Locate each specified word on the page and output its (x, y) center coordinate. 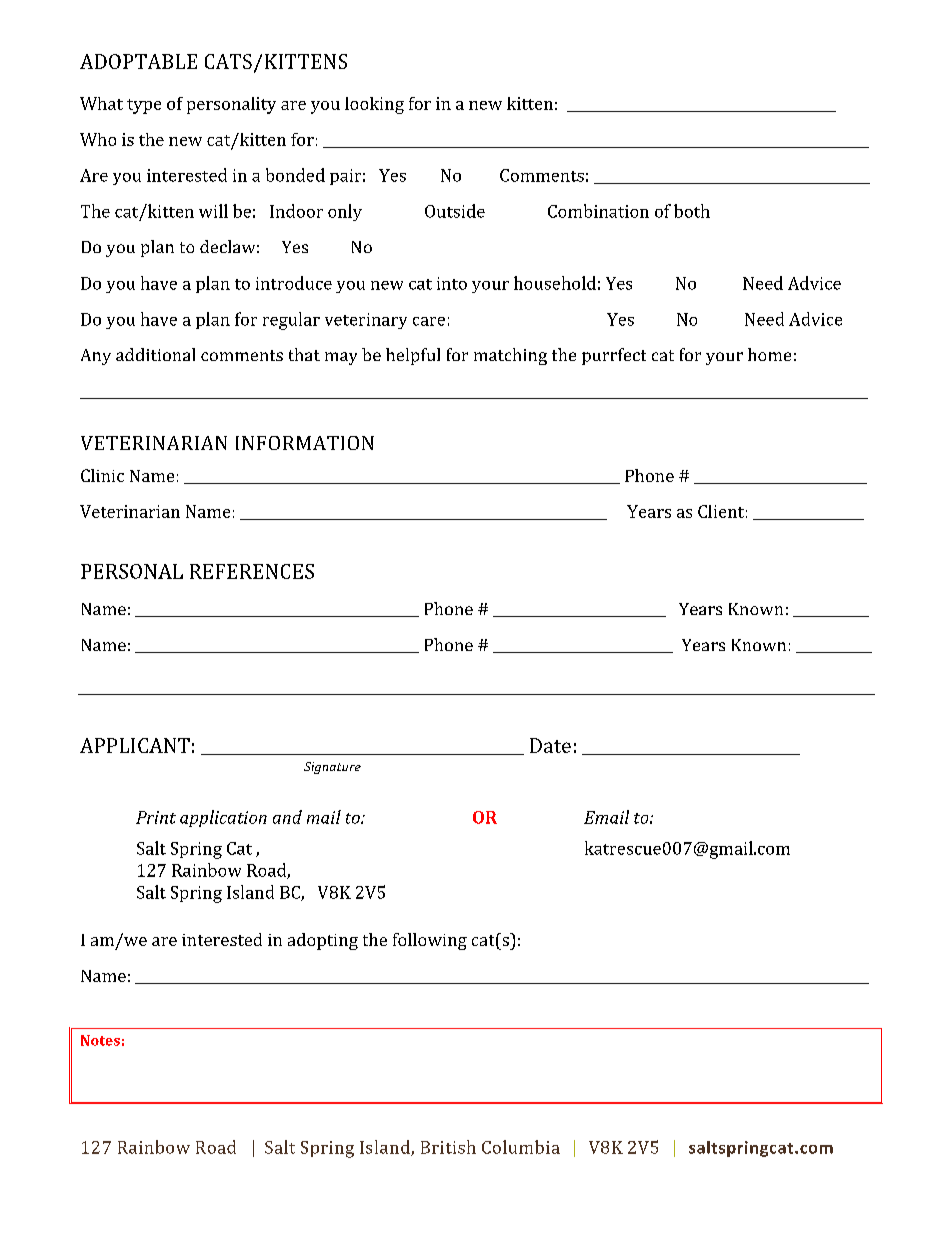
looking (374, 105)
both (692, 211)
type (144, 106)
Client (721, 511)
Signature (332, 768)
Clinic (102, 475)
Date (550, 745)
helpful (413, 356)
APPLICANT (135, 745)
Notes (100, 1040)
